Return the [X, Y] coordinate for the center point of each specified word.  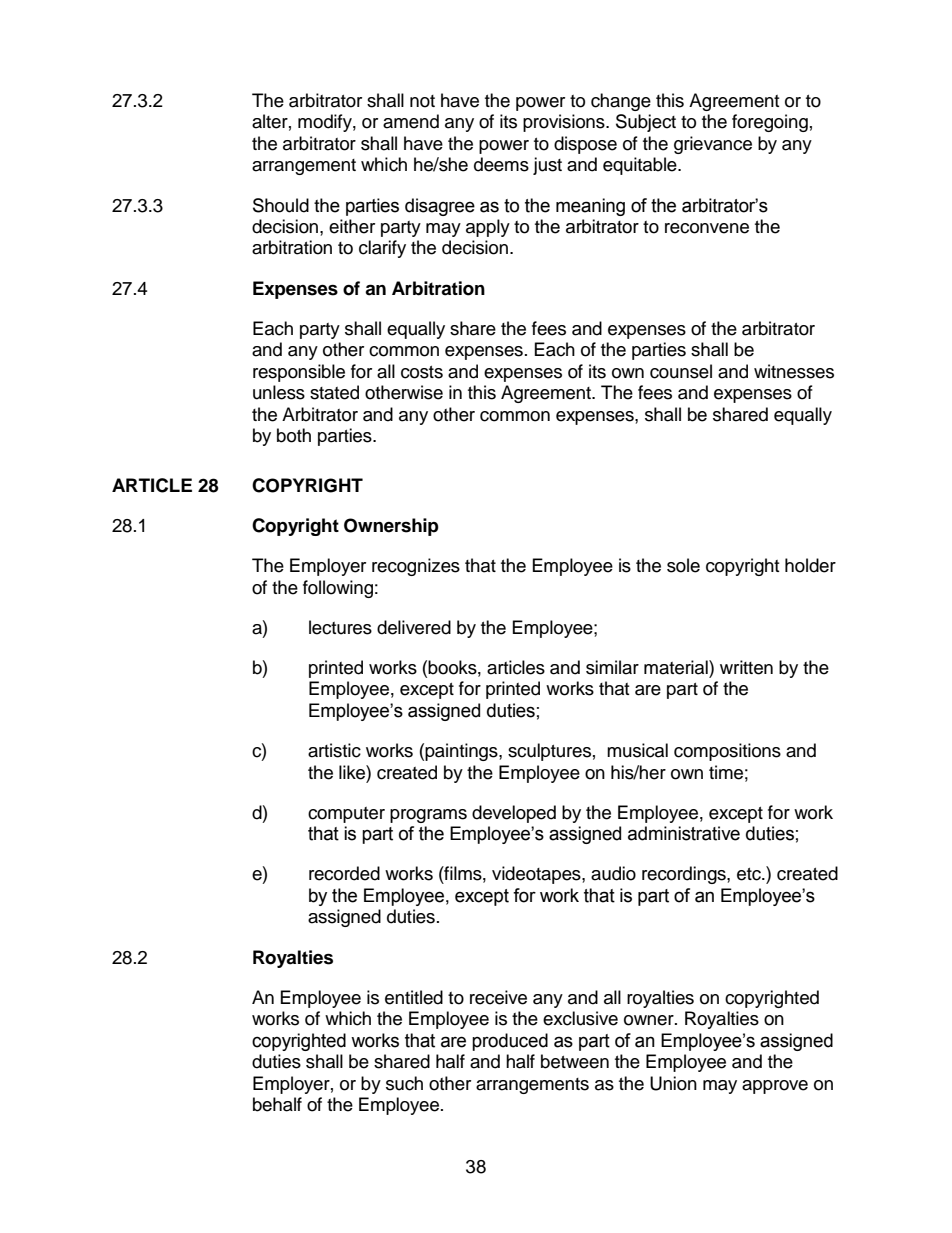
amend [411, 121]
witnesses [794, 371]
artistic [334, 750]
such [404, 1083]
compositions [727, 752]
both [294, 435]
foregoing [770, 123]
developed [514, 814]
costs [422, 372]
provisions [565, 123]
